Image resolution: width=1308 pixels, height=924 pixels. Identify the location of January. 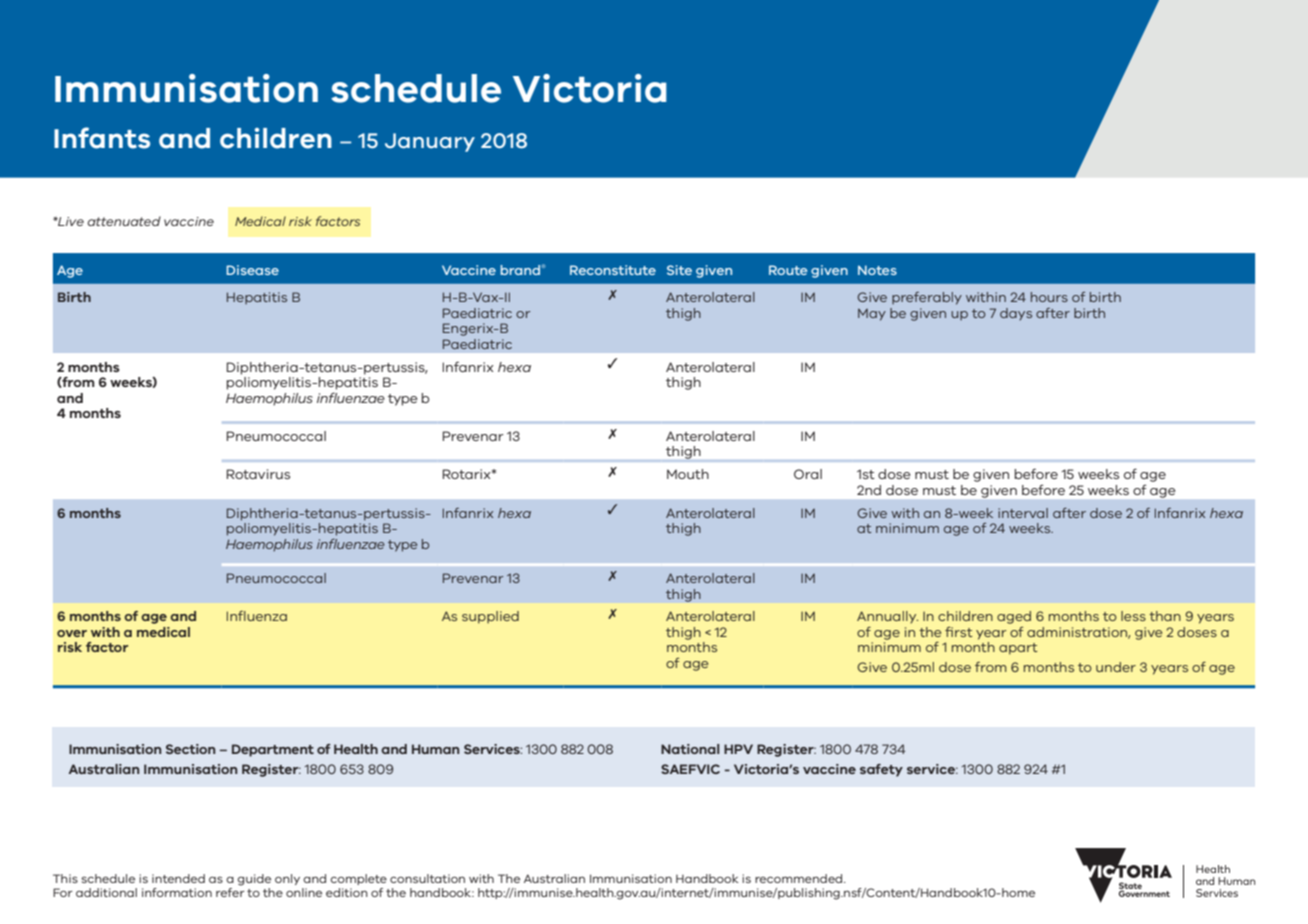
(430, 142).
